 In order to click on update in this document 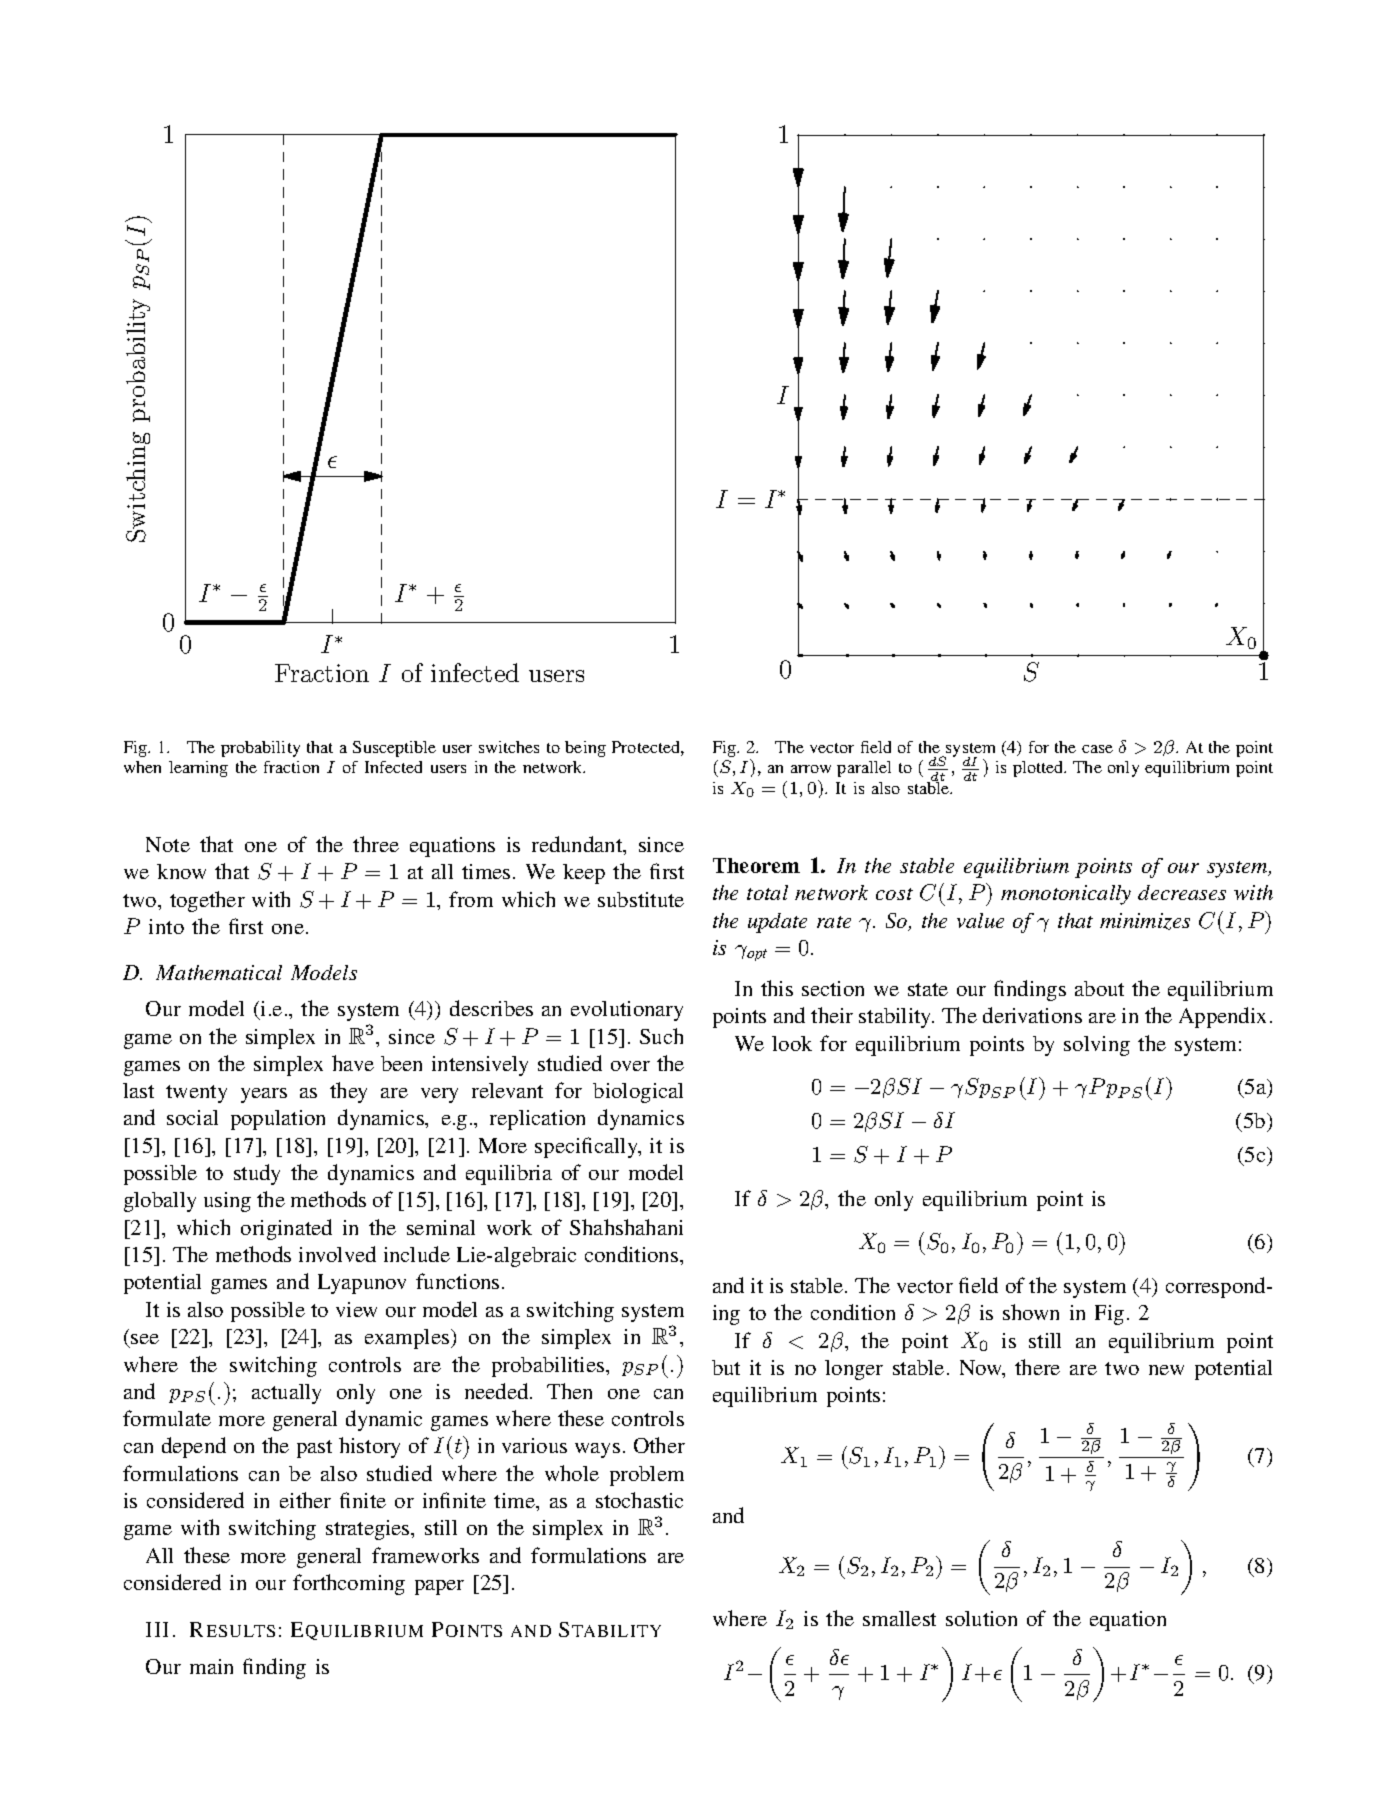, I will do `click(777, 923)`.
